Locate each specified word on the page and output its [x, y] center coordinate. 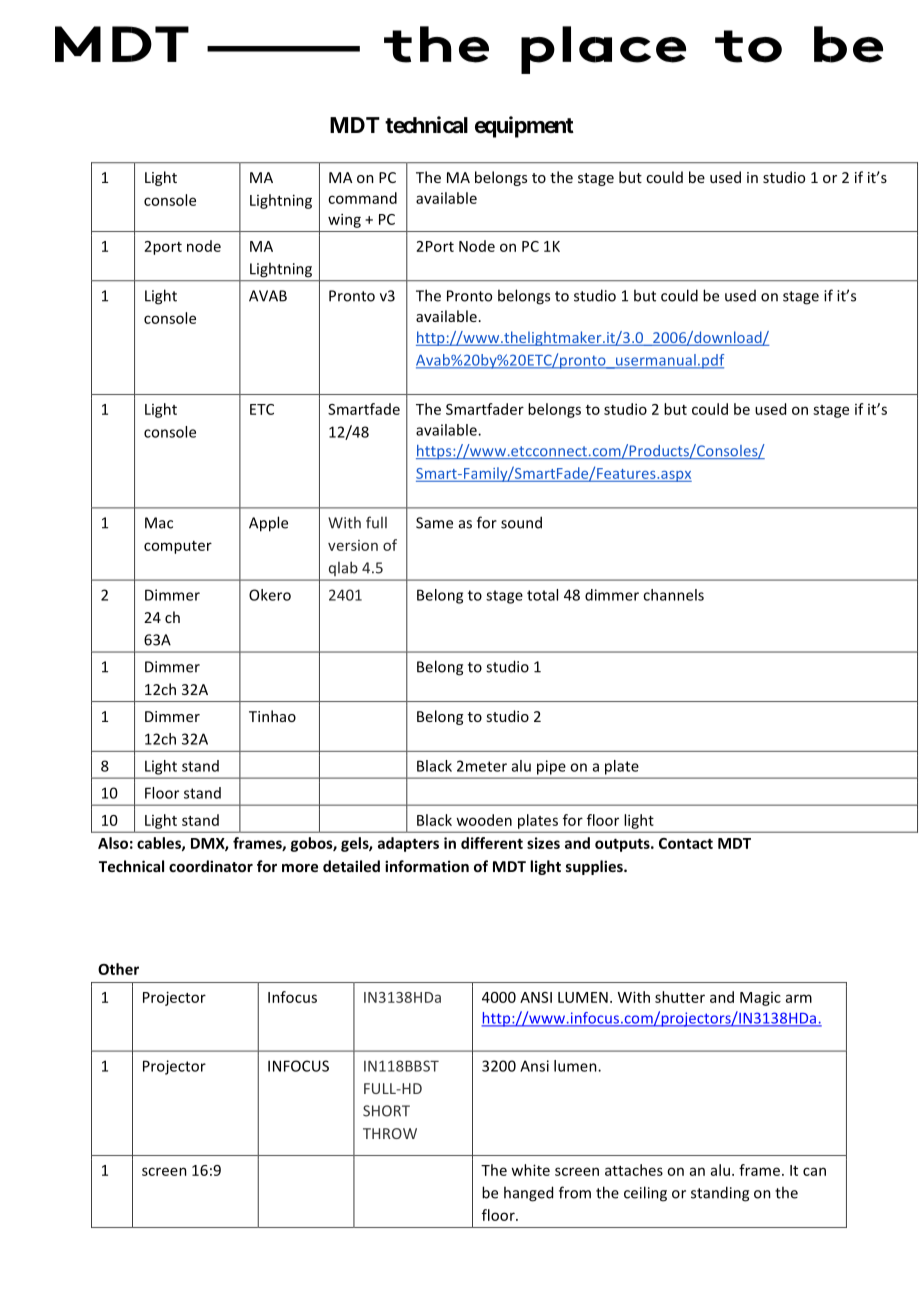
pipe [551, 767]
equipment [524, 127]
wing [344, 220]
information [427, 866]
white [530, 1170]
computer [178, 547]
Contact [686, 843]
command [362, 198]
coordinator [211, 866]
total [542, 595]
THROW [390, 1133]
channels [673, 595]
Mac [159, 523]
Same [434, 523]
